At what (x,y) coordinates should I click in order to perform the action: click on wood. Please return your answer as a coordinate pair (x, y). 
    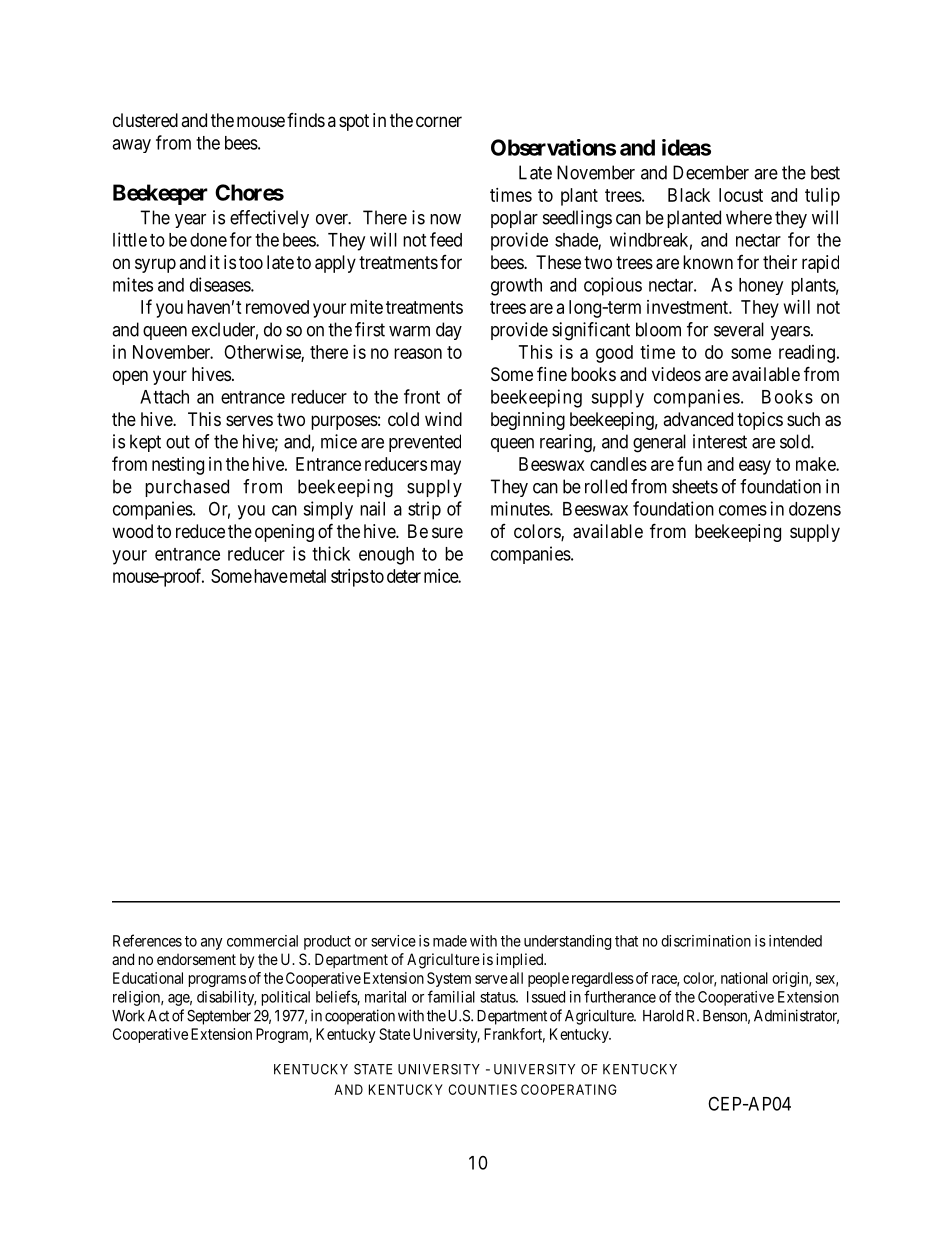
    Looking at the image, I should click on (132, 531).
